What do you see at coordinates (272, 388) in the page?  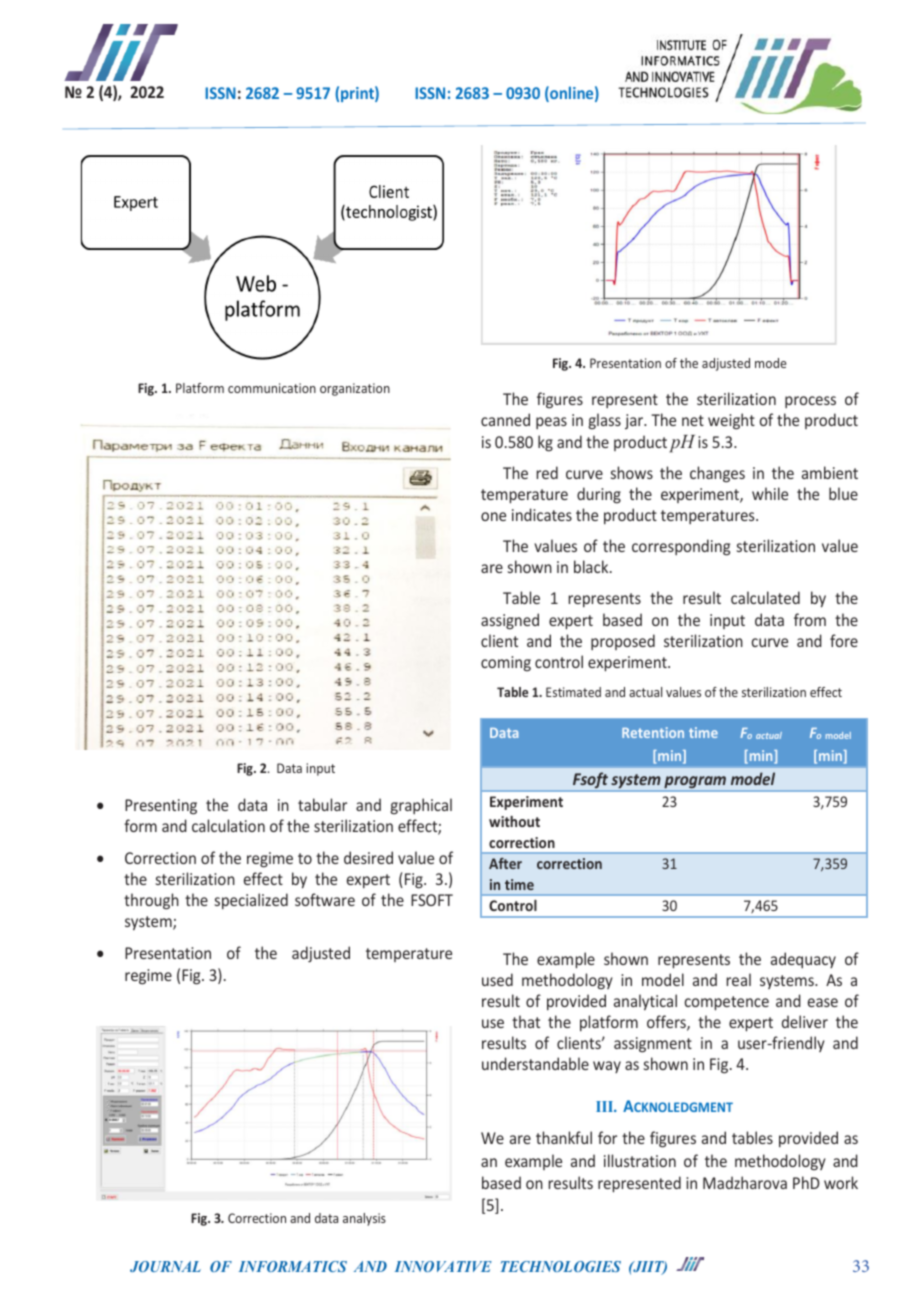 I see `communication` at bounding box center [272, 388].
